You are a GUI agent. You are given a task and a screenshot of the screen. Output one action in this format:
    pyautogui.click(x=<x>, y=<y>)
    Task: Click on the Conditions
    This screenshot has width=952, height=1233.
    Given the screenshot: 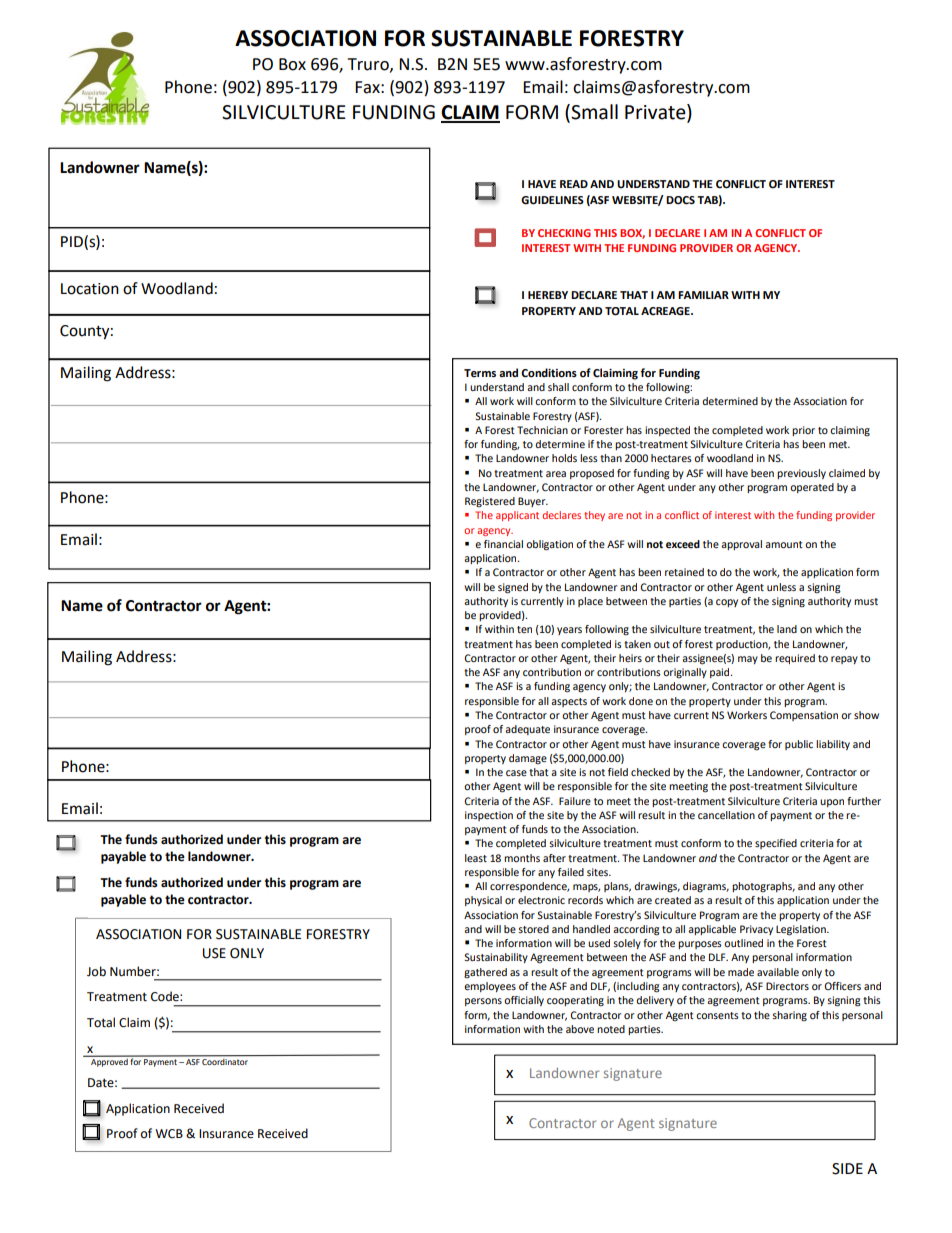 What is the action you would take?
    pyautogui.click(x=549, y=373)
